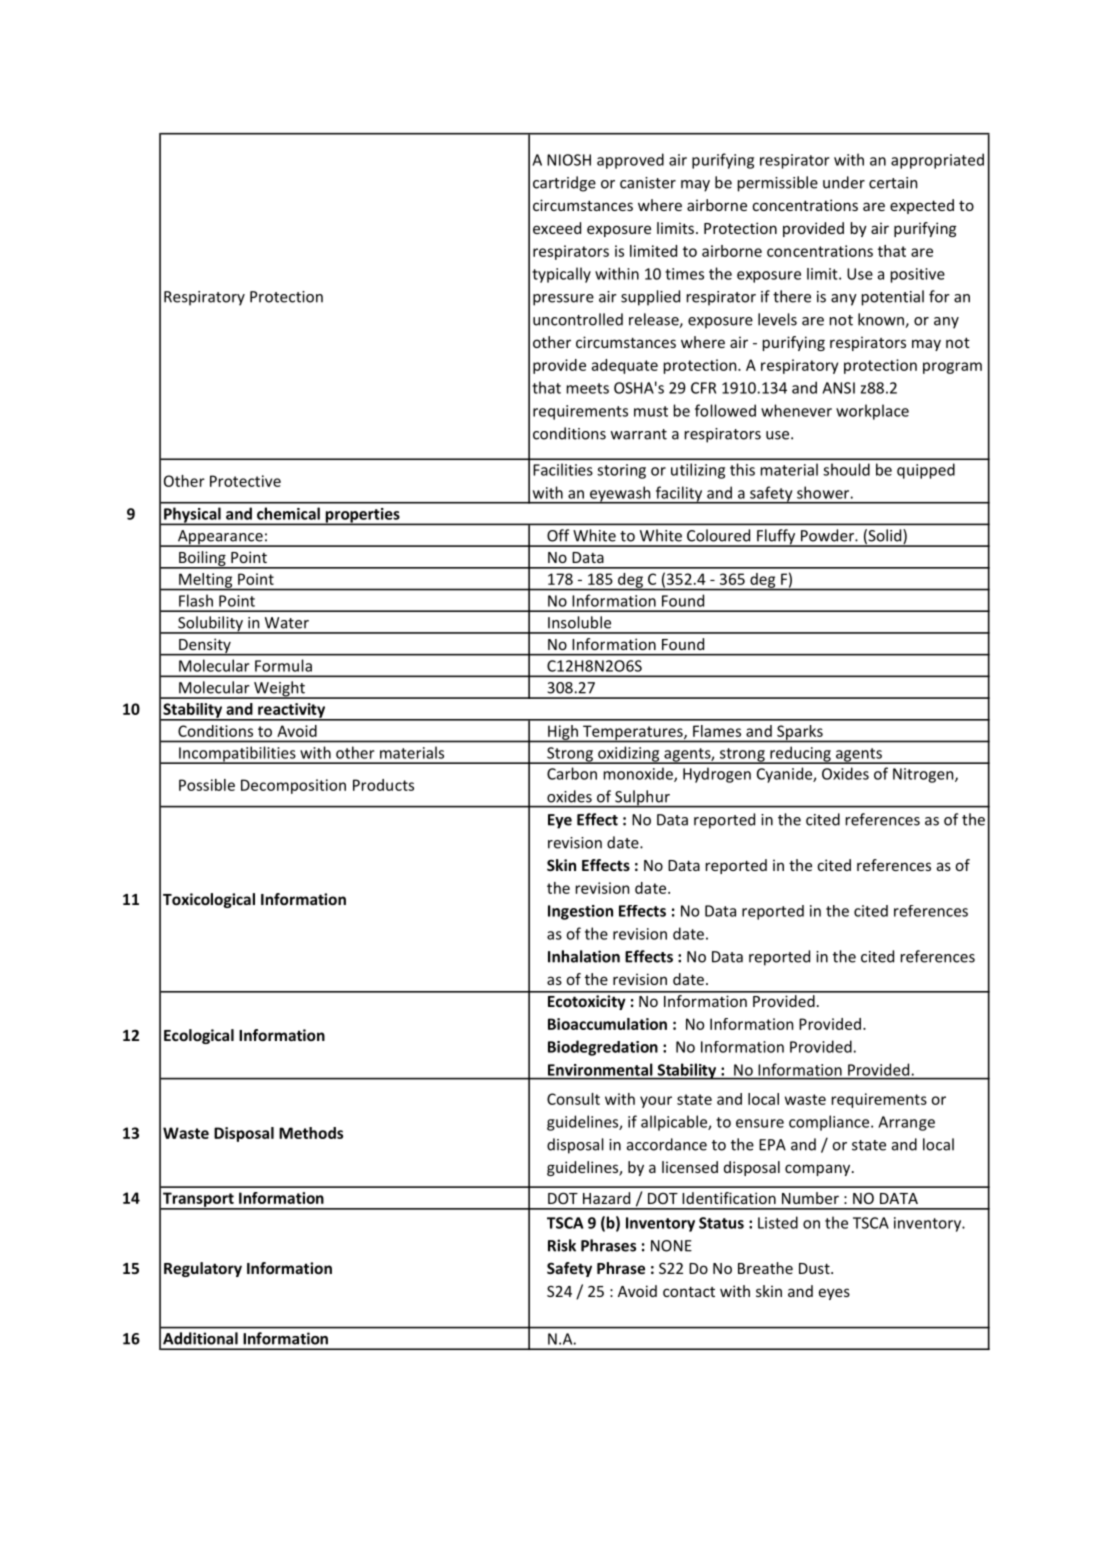  What do you see at coordinates (203, 1269) in the image?
I see `Regulatory` at bounding box center [203, 1269].
